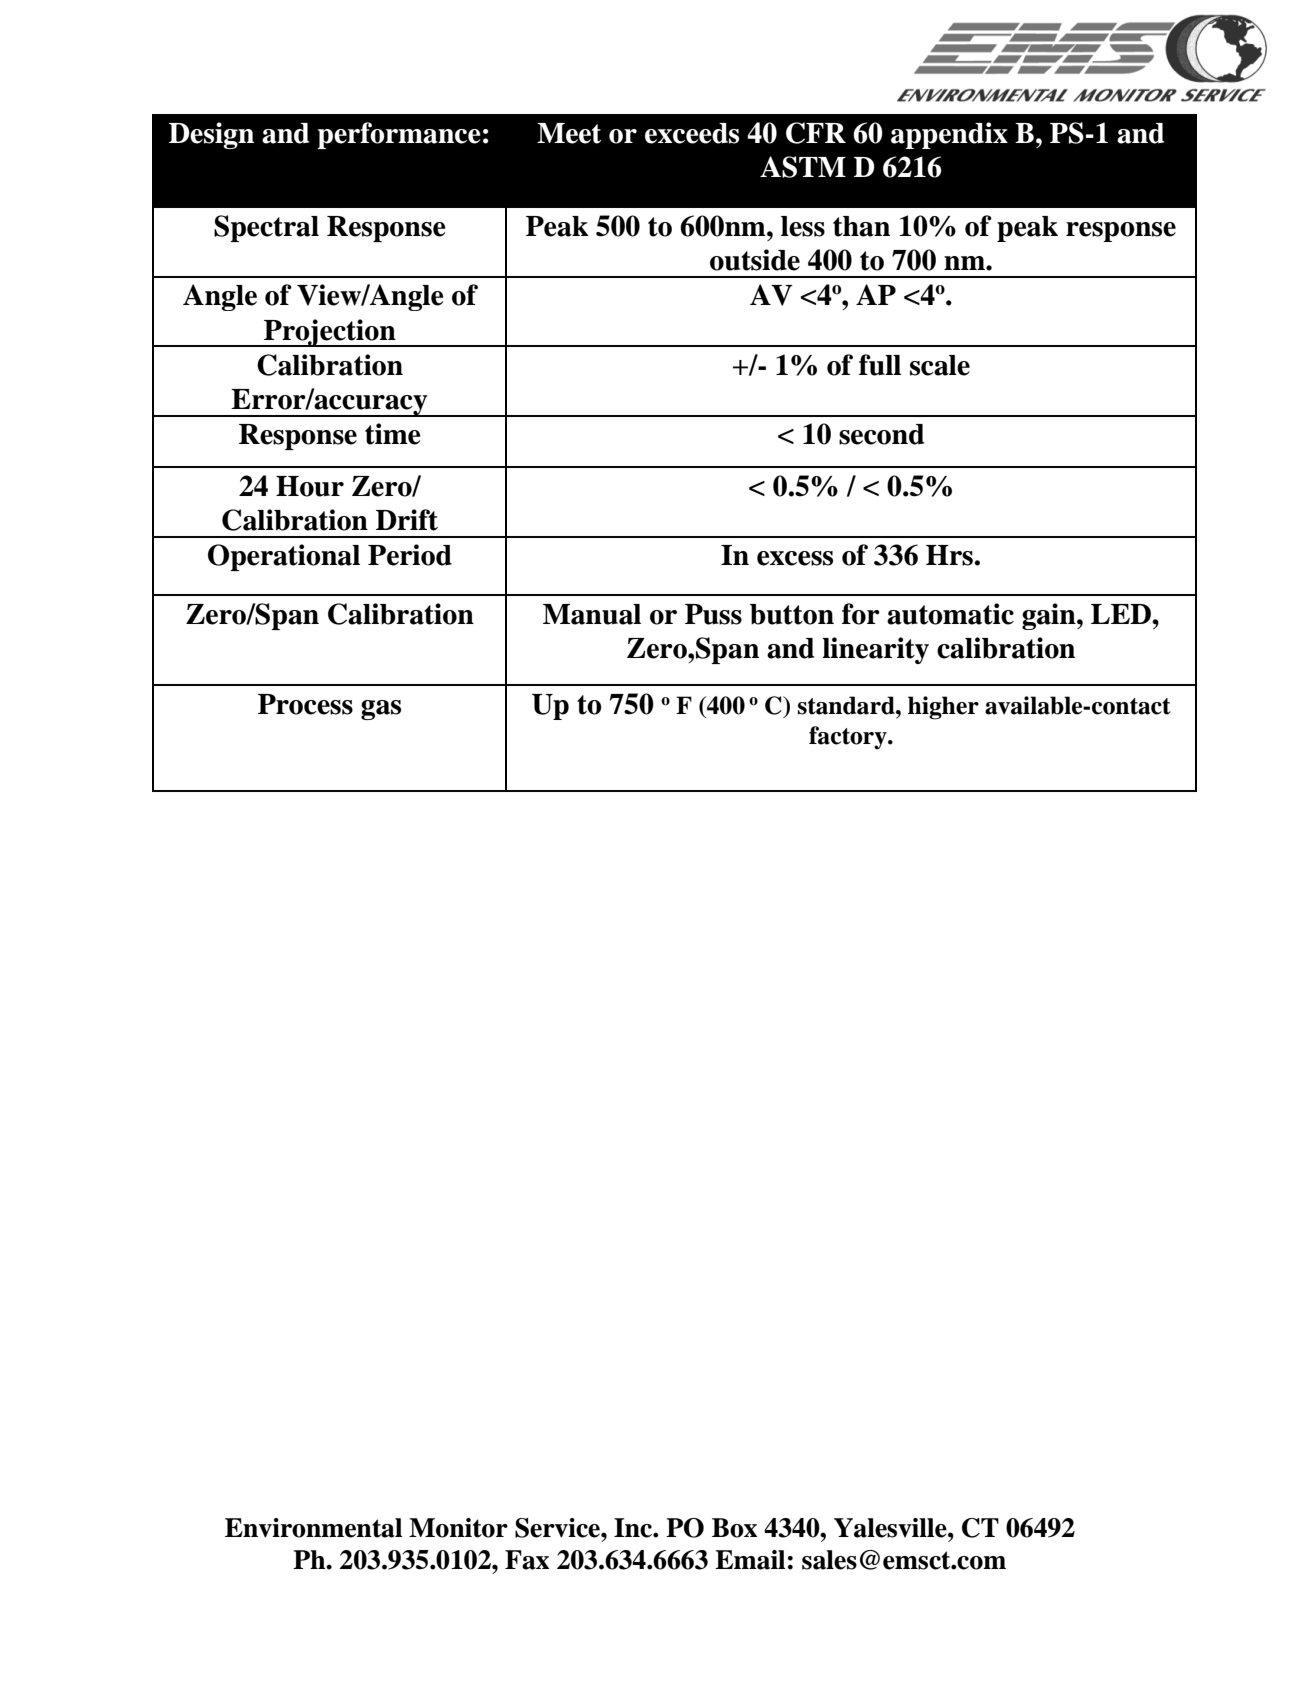  Describe the element at coordinates (949, 135) in the screenshot. I see `appendix` at that location.
